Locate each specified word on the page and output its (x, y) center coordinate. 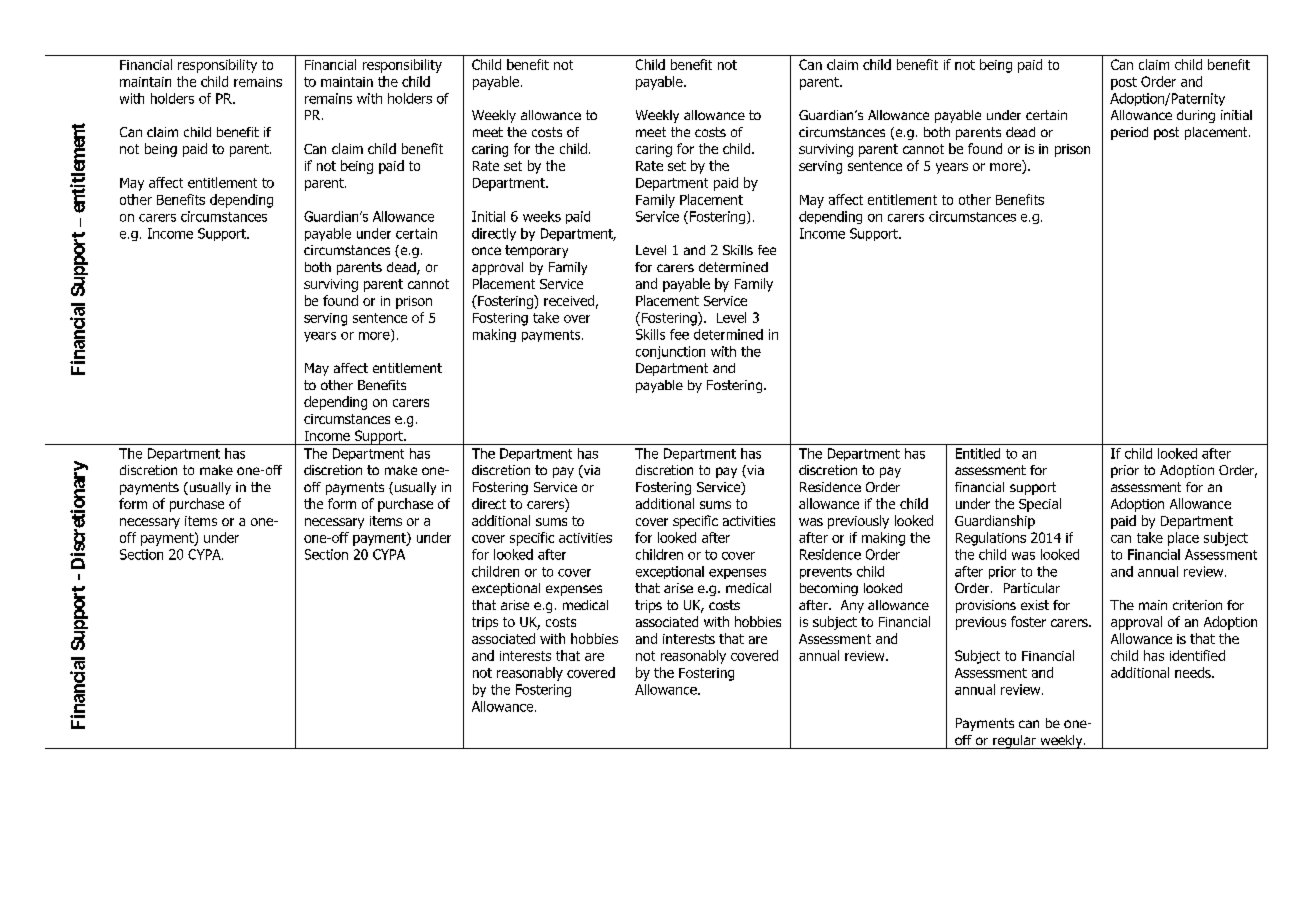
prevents (826, 573)
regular (1014, 742)
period (1129, 133)
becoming (829, 589)
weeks (542, 216)
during (1196, 116)
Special (1040, 505)
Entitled (978, 453)
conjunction (670, 352)
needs (1194, 672)
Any (852, 606)
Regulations (991, 539)
